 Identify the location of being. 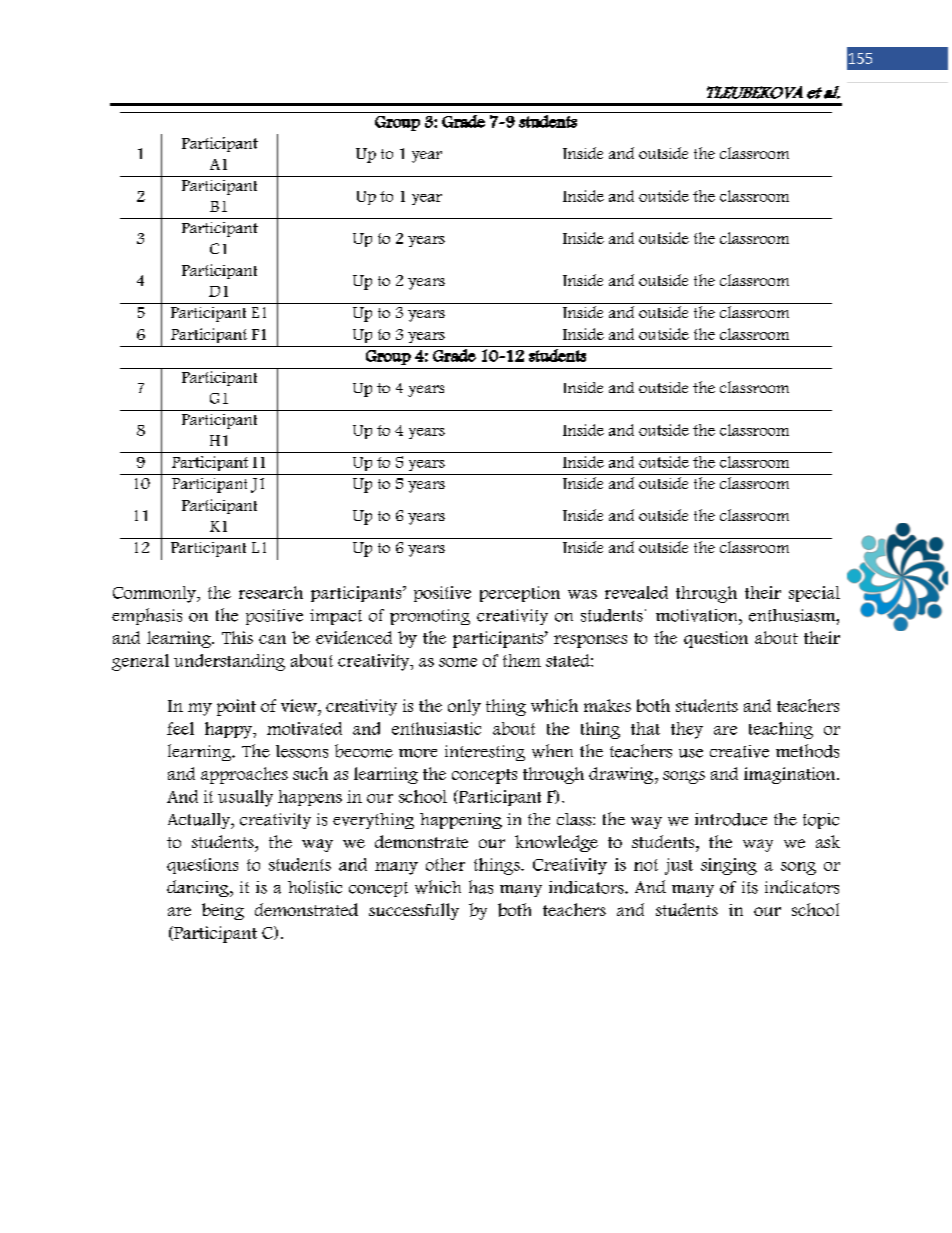
(223, 911).
